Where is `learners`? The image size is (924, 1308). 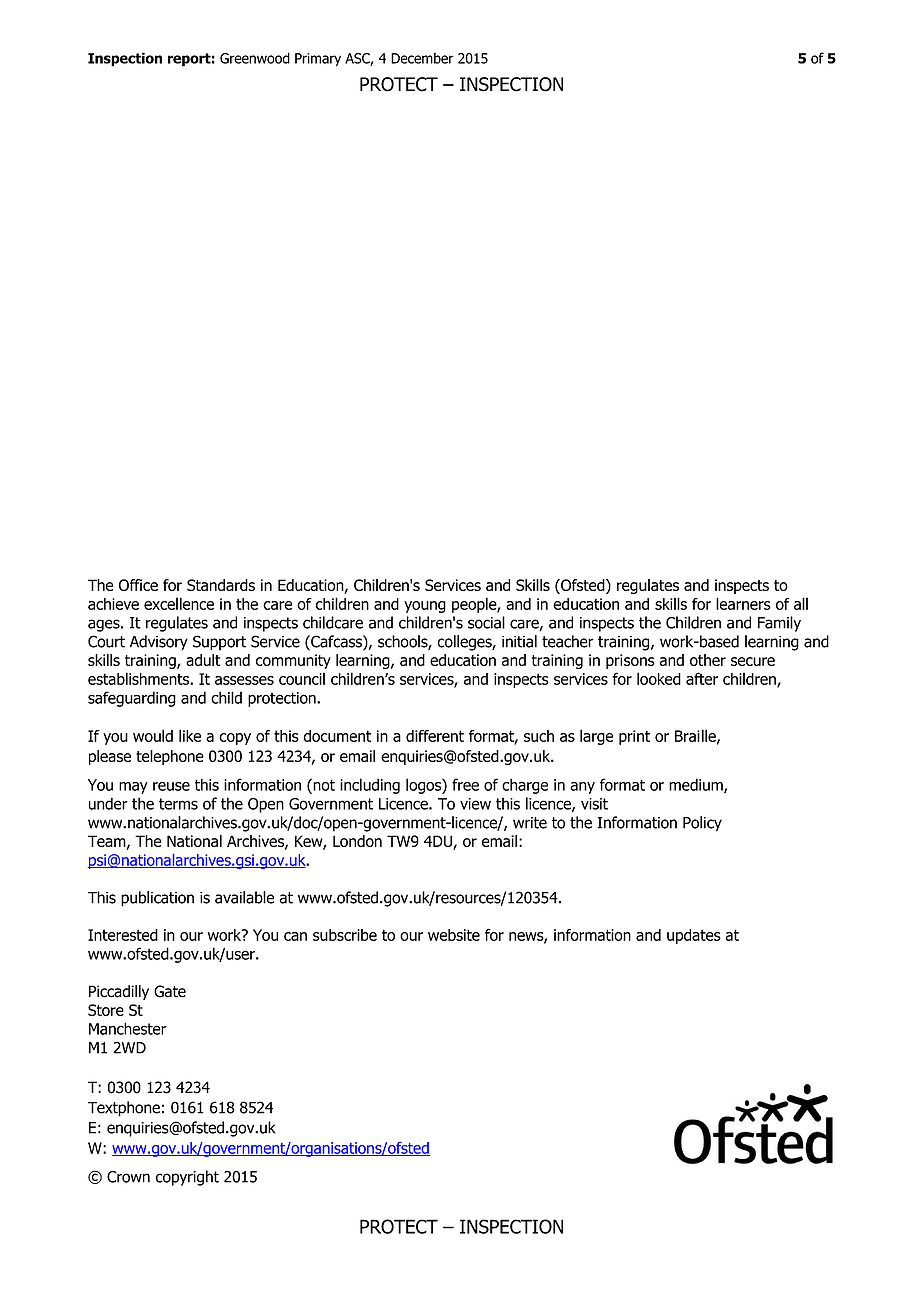
learners is located at coordinates (743, 603).
